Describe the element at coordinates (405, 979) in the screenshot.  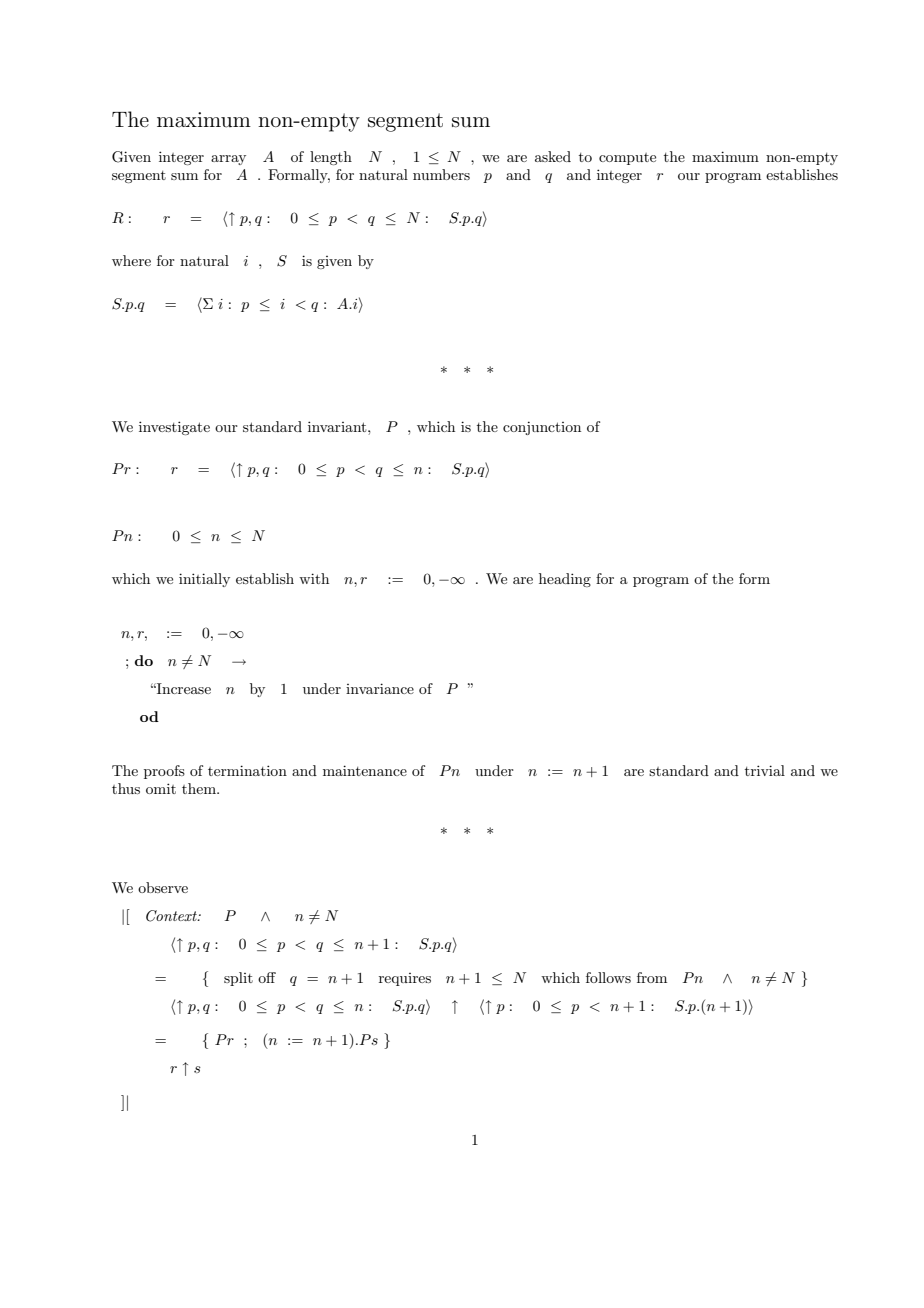
I see `requires` at that location.
